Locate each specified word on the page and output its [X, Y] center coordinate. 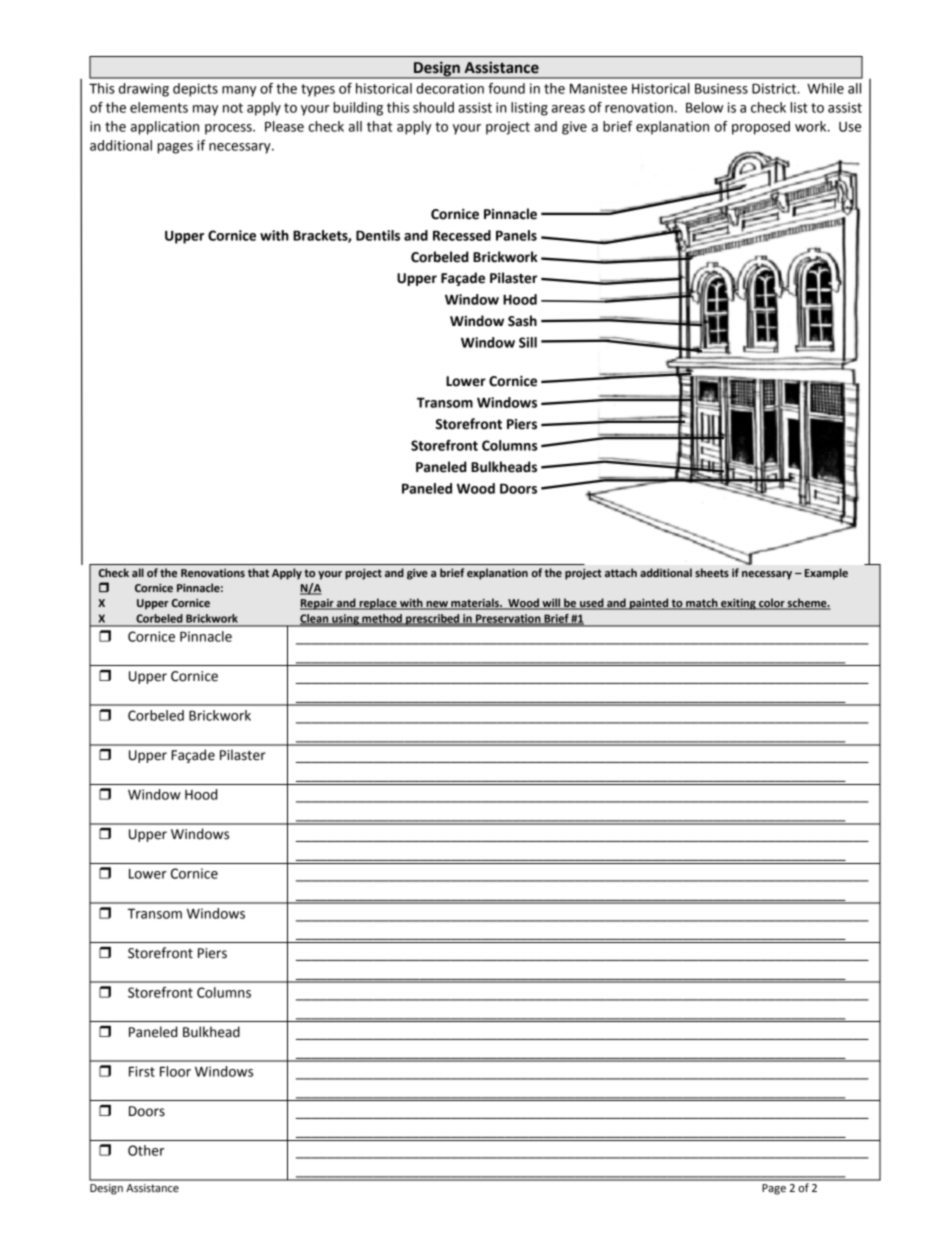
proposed [761, 128]
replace [378, 604]
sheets [712, 572]
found [506, 88]
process [229, 129]
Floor [175, 1071]
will [551, 604]
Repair [318, 604]
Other [146, 1150]
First [142, 1071]
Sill [528, 342]
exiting [738, 604]
